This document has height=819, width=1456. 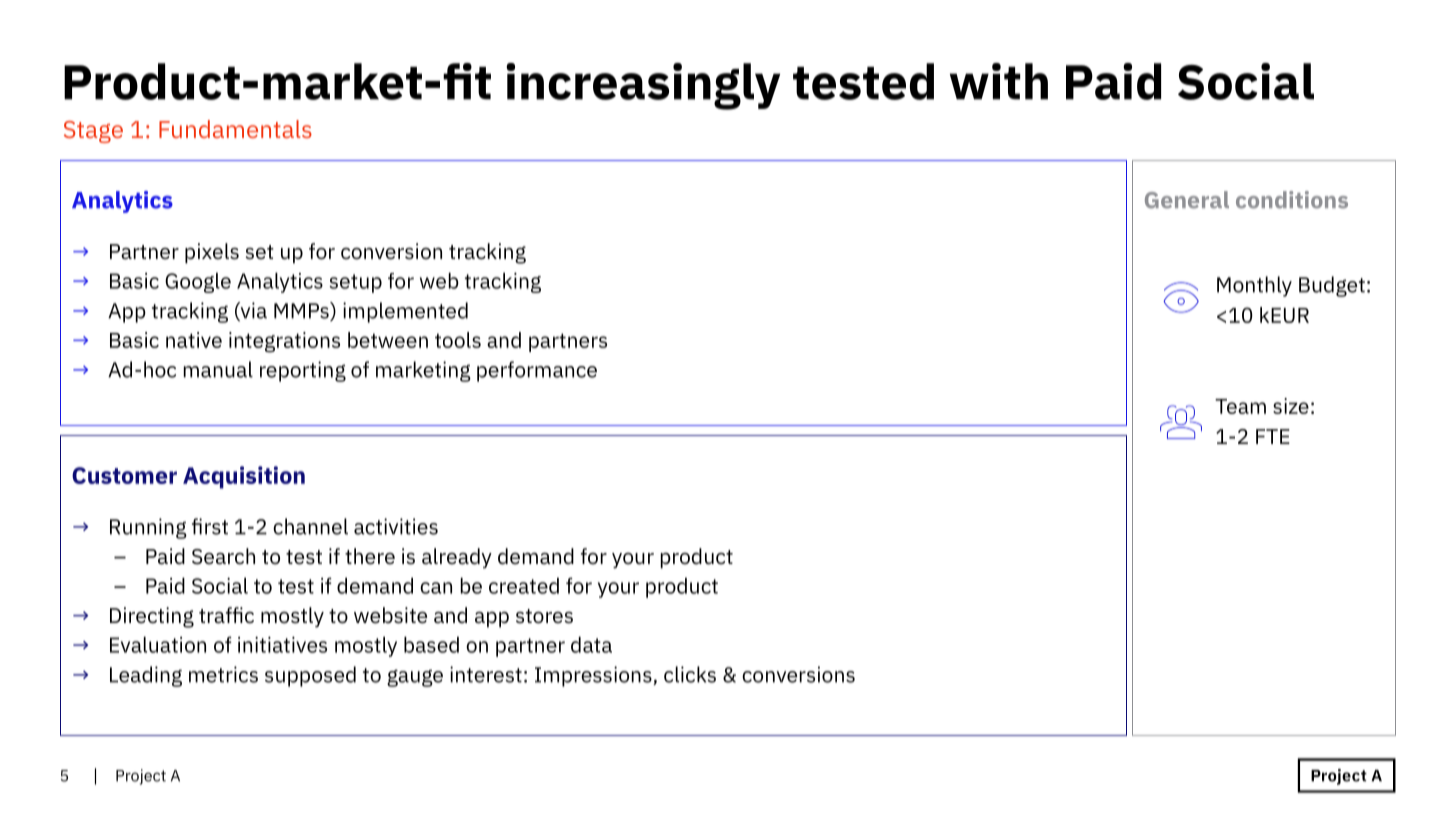 I want to click on increasingly, so click(x=643, y=86).
